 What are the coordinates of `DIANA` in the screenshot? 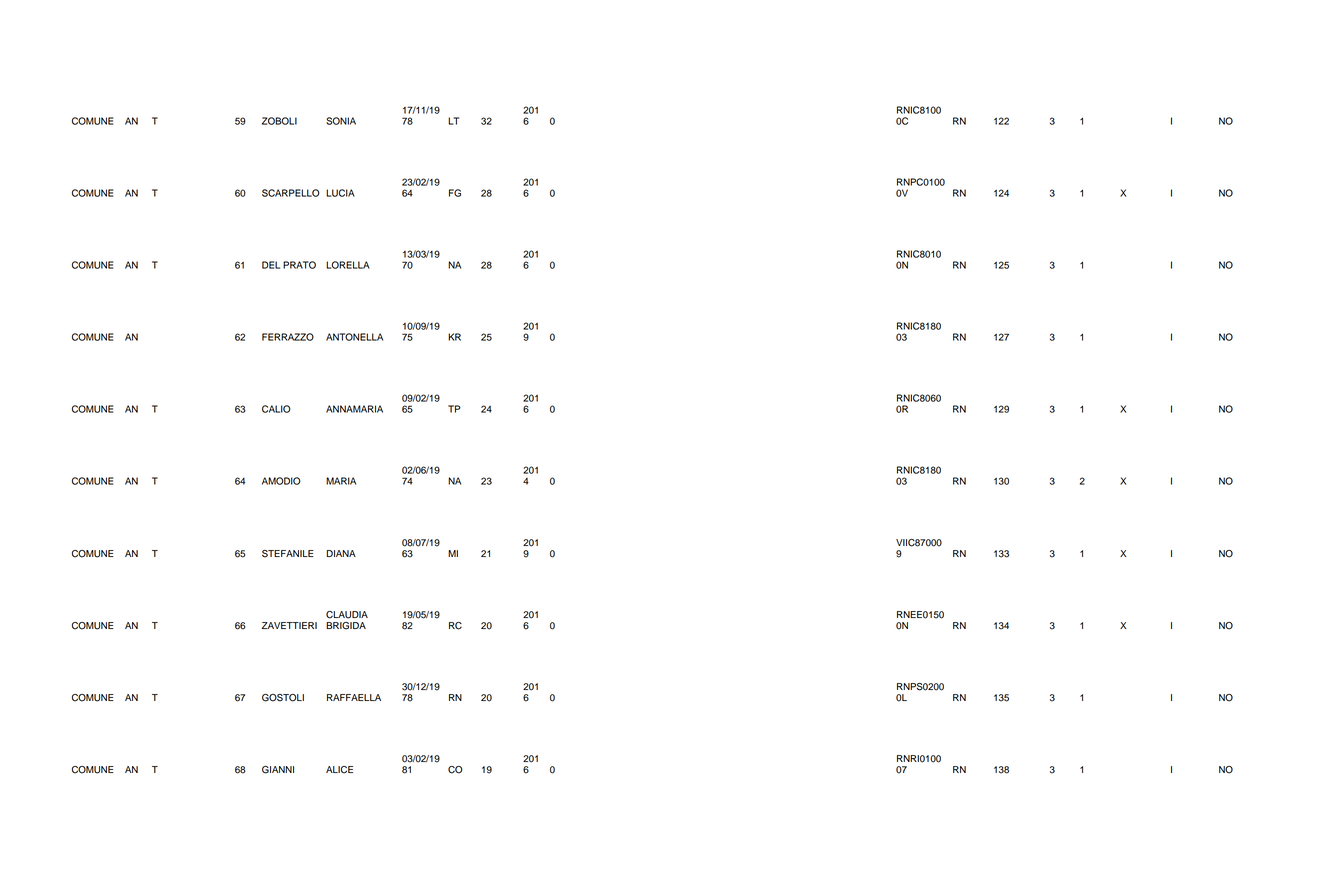 It's located at (341, 553).
